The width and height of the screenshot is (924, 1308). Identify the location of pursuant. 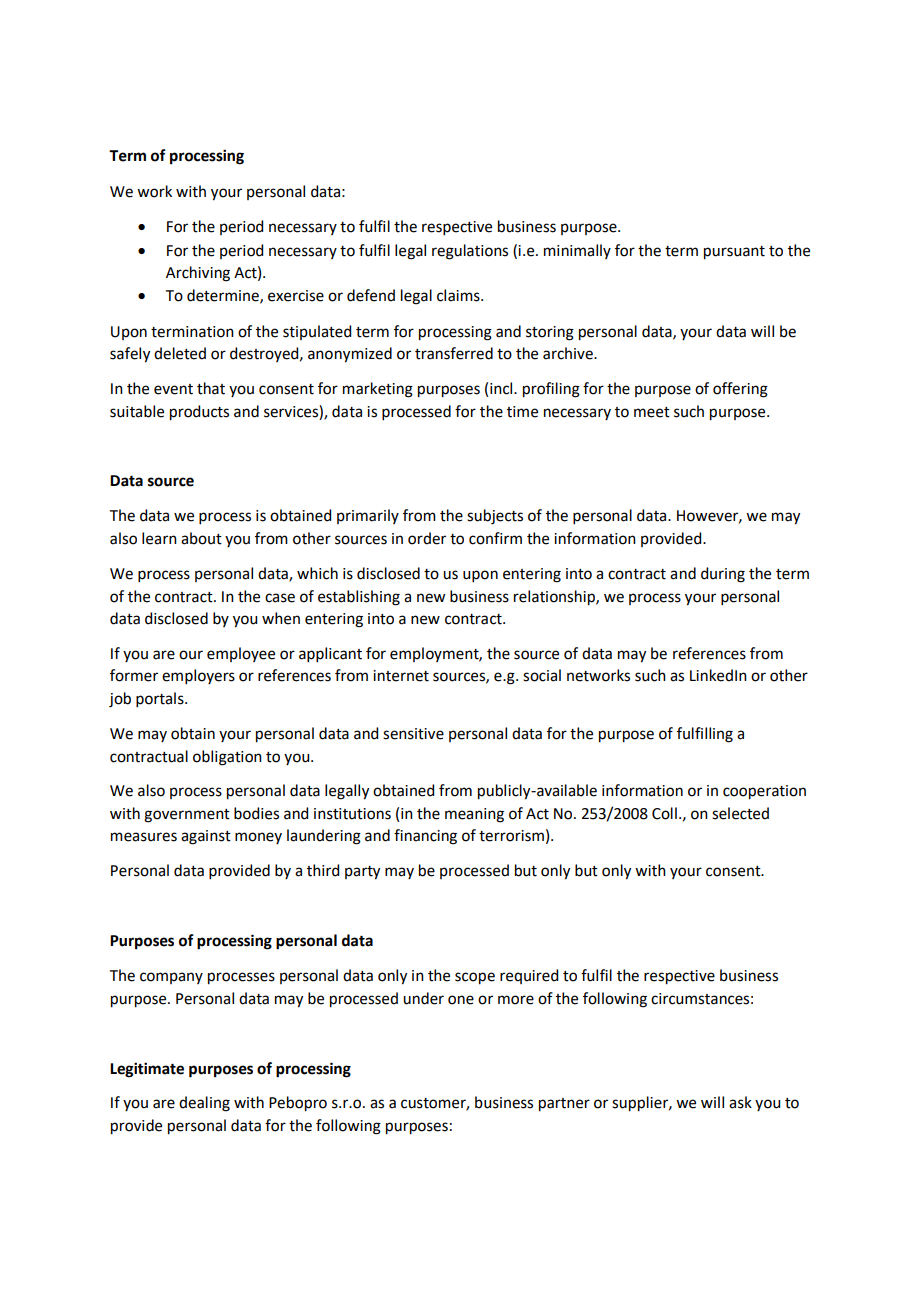
(734, 253).
